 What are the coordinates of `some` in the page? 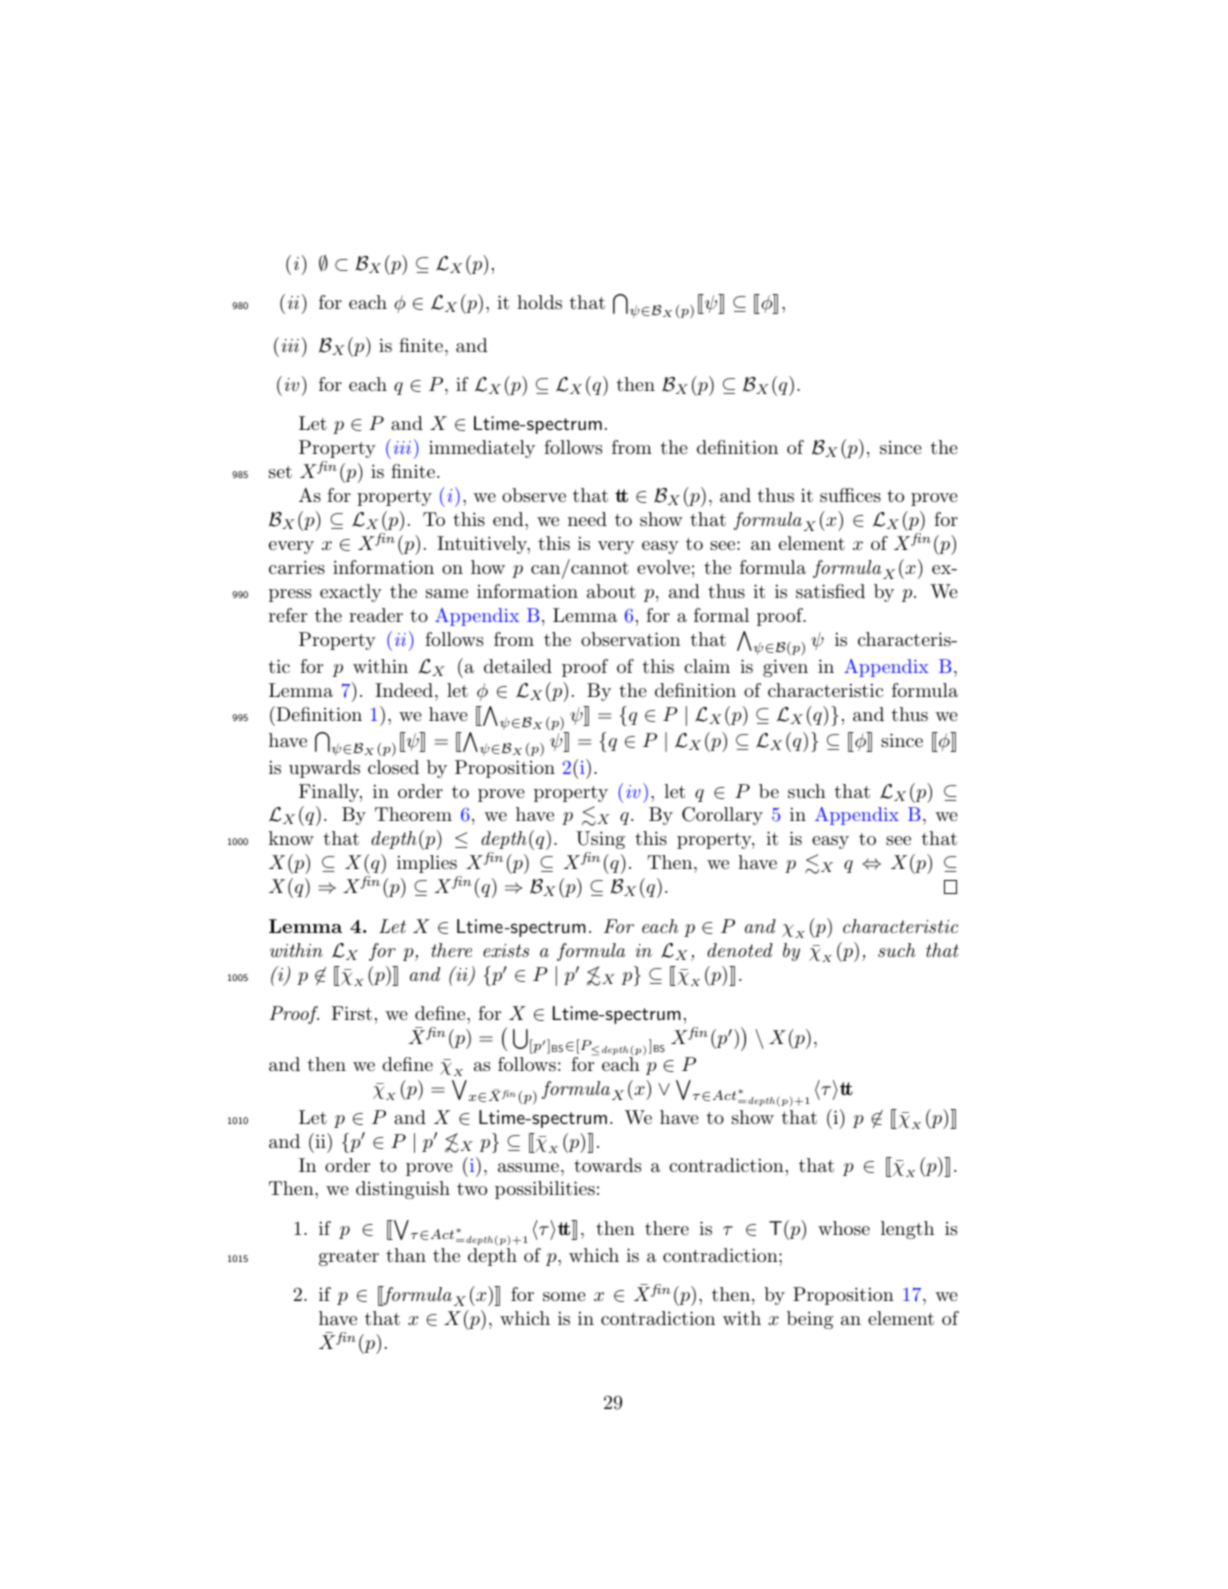 It's located at (564, 1296).
